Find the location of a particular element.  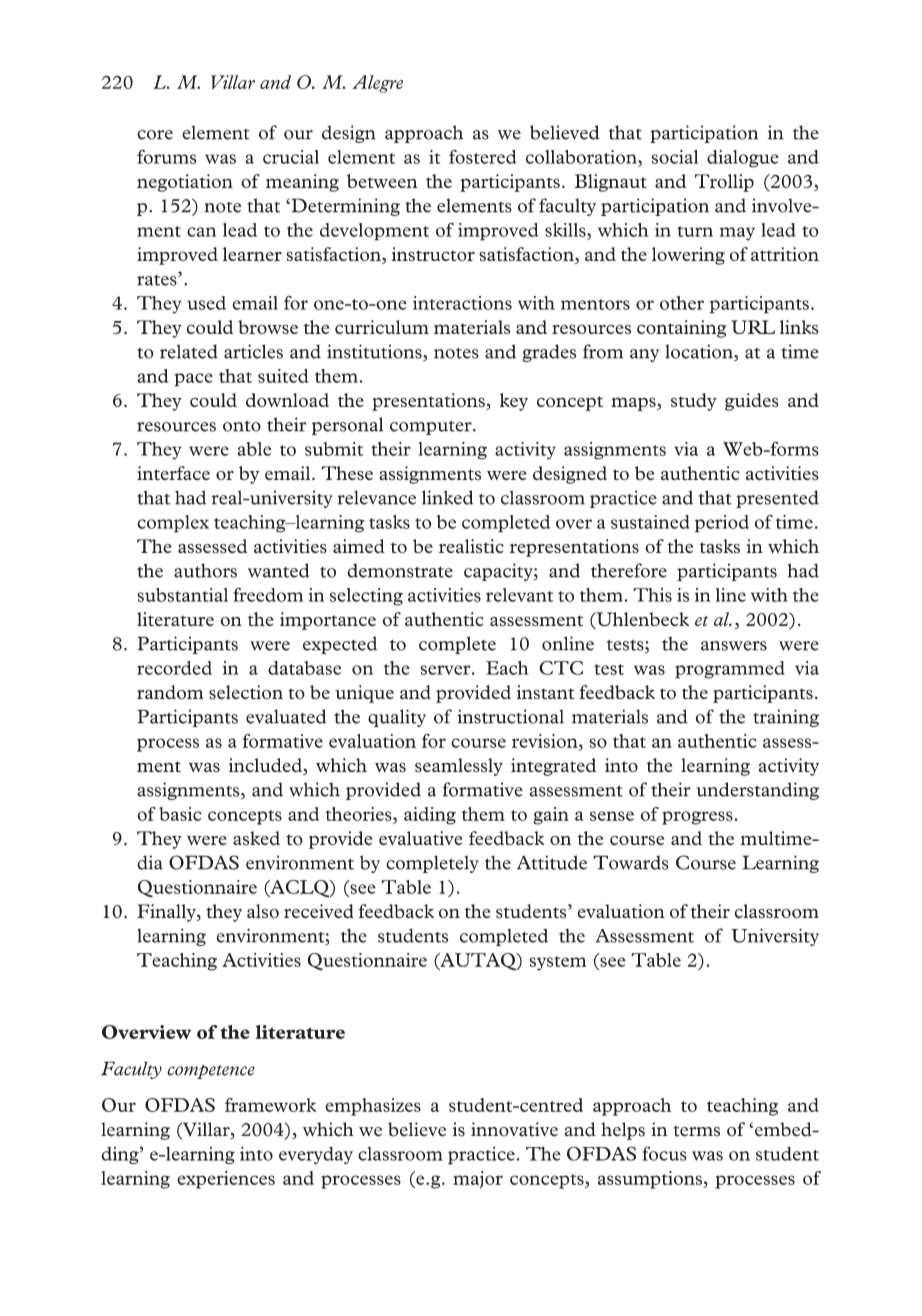

crucial is located at coordinates (291, 157).
